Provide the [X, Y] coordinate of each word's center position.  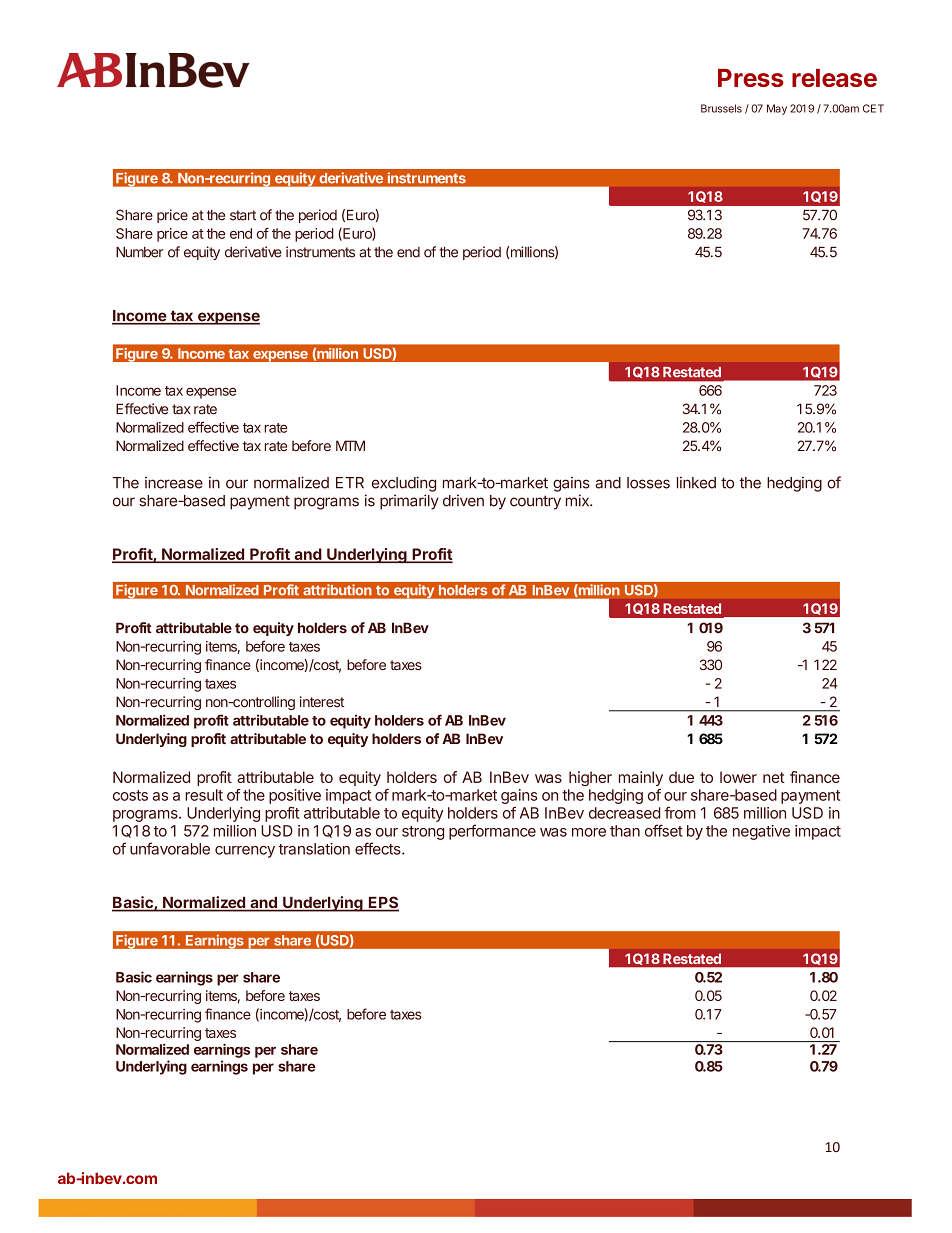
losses [648, 483]
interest [322, 701]
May [777, 109]
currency [245, 852]
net [774, 777]
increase [174, 483]
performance [492, 832]
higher [590, 778]
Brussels [721, 108]
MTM [350, 445]
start [243, 215]
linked [696, 482]
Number [139, 252]
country [535, 502]
